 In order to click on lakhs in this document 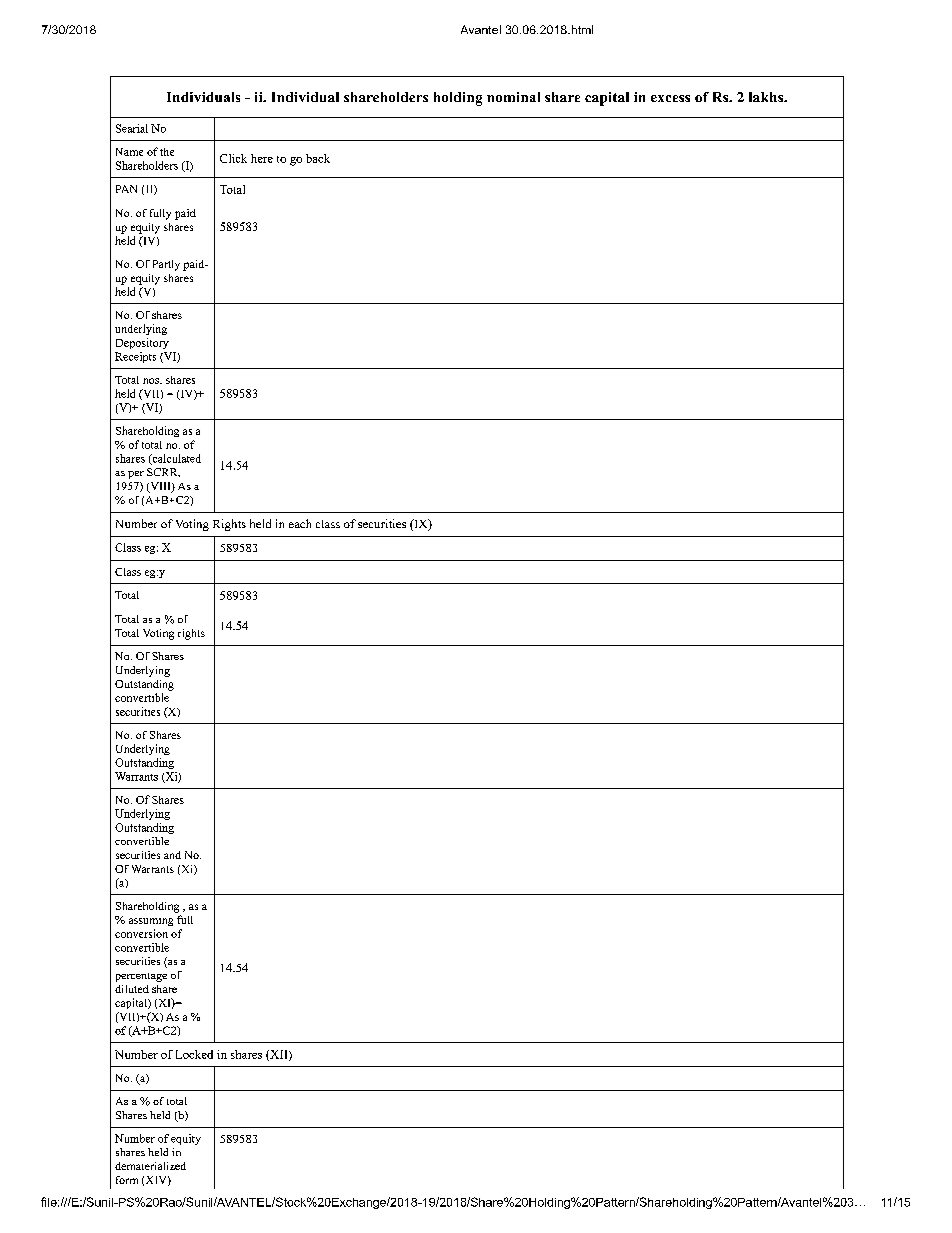, I will do `click(767, 97)`.
